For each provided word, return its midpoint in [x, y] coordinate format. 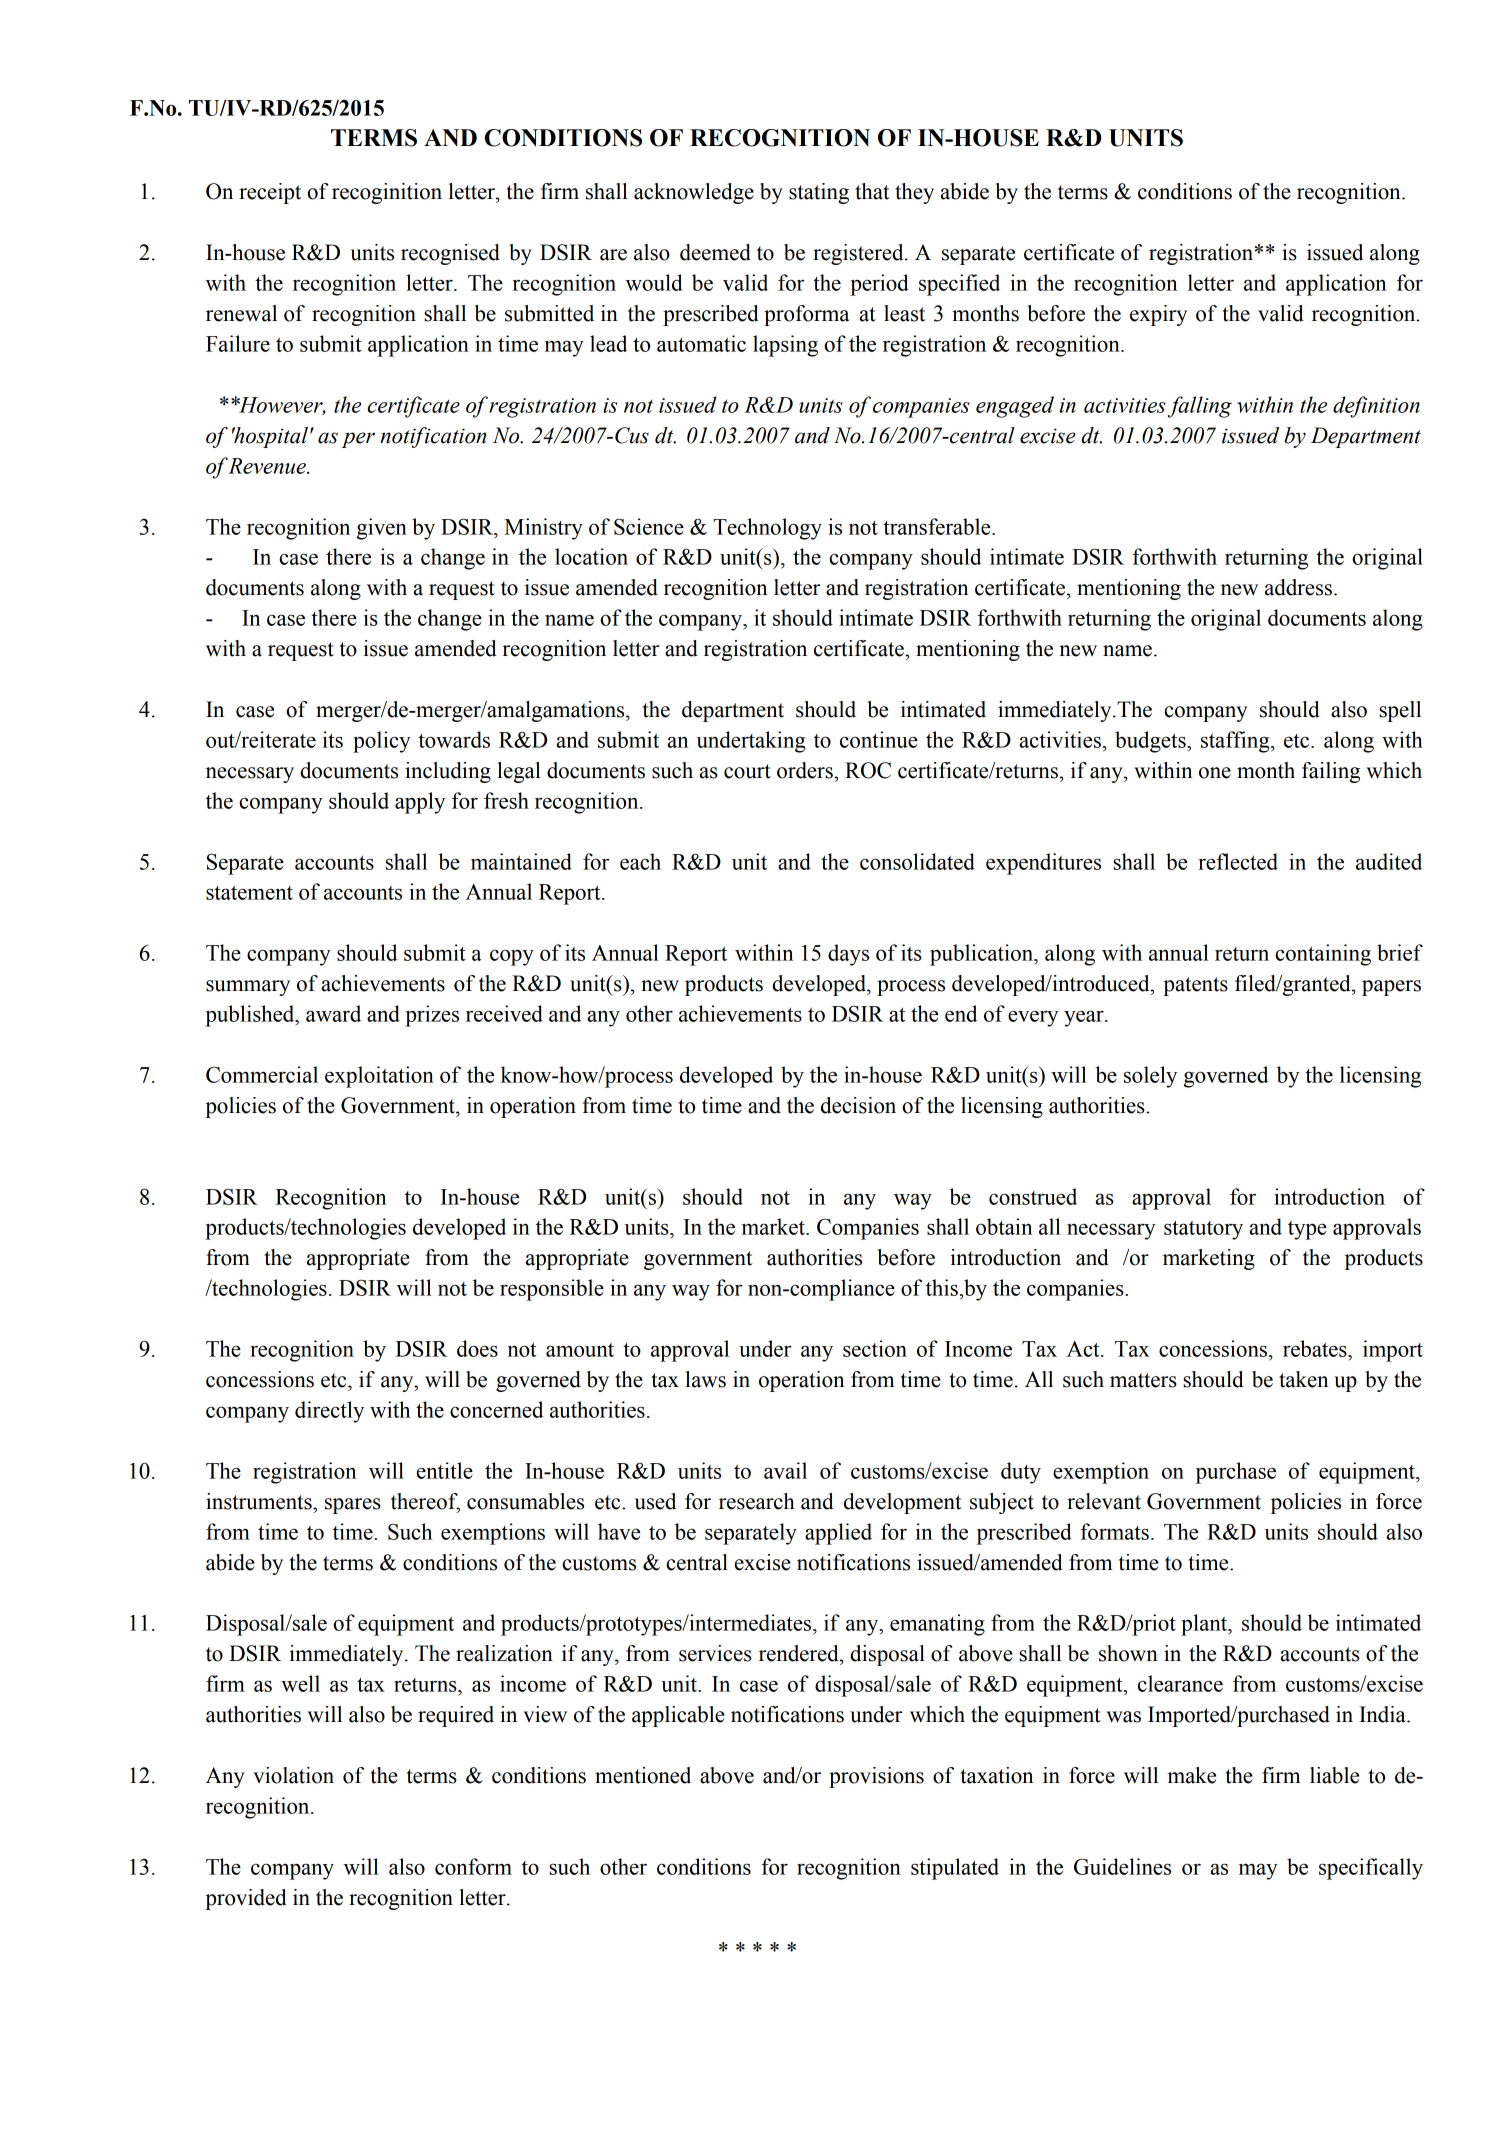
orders [806, 770]
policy [382, 742]
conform [473, 1866]
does [477, 1348]
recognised [450, 254]
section [875, 1348]
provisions [876, 1777]
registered [859, 254]
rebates [1316, 1348]
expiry [1158, 315]
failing [1331, 772]
